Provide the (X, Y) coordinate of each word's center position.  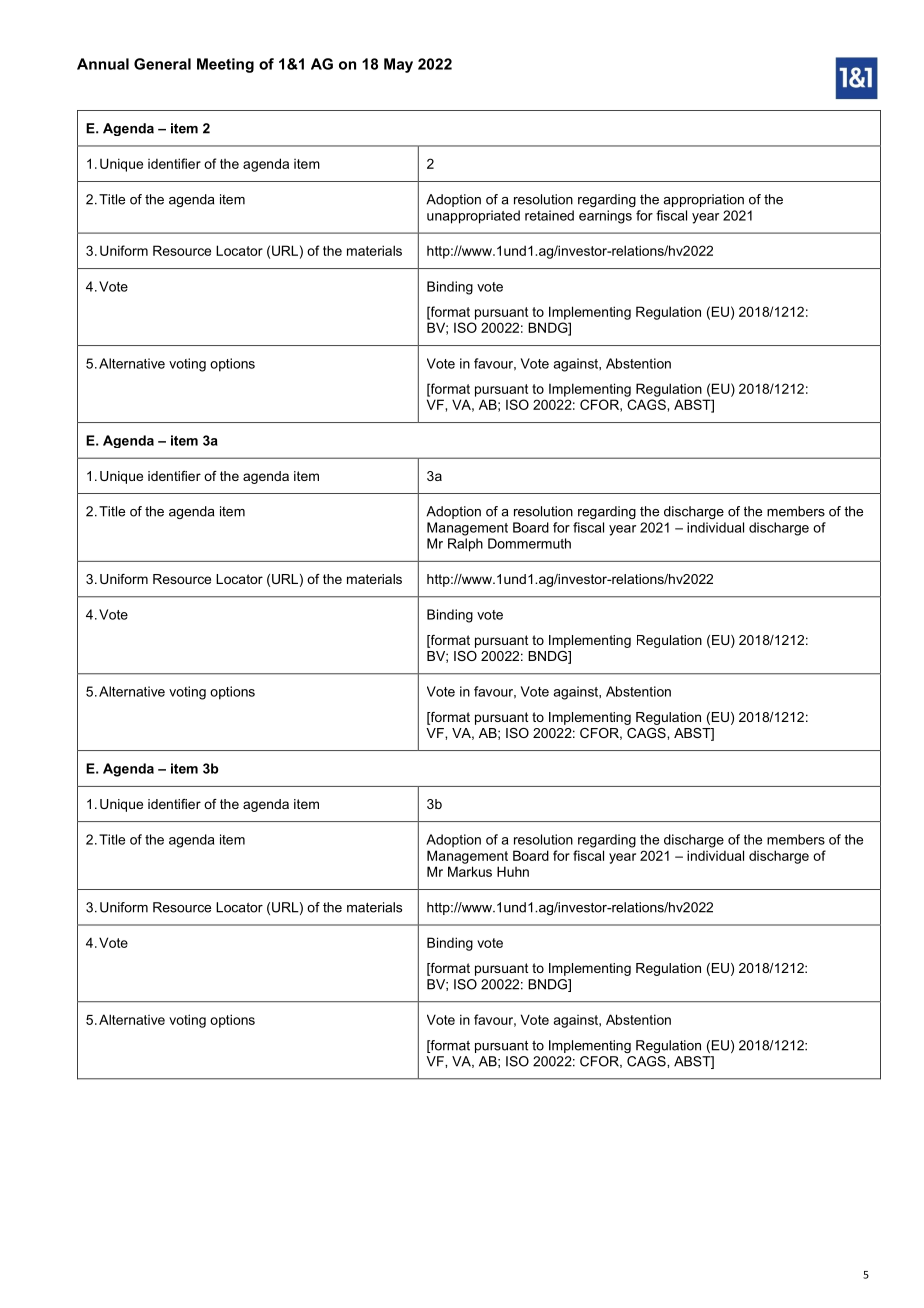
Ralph (465, 545)
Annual (103, 64)
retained (549, 215)
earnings (605, 217)
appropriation (703, 200)
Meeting (225, 65)
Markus (470, 871)
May (398, 65)
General (162, 64)
